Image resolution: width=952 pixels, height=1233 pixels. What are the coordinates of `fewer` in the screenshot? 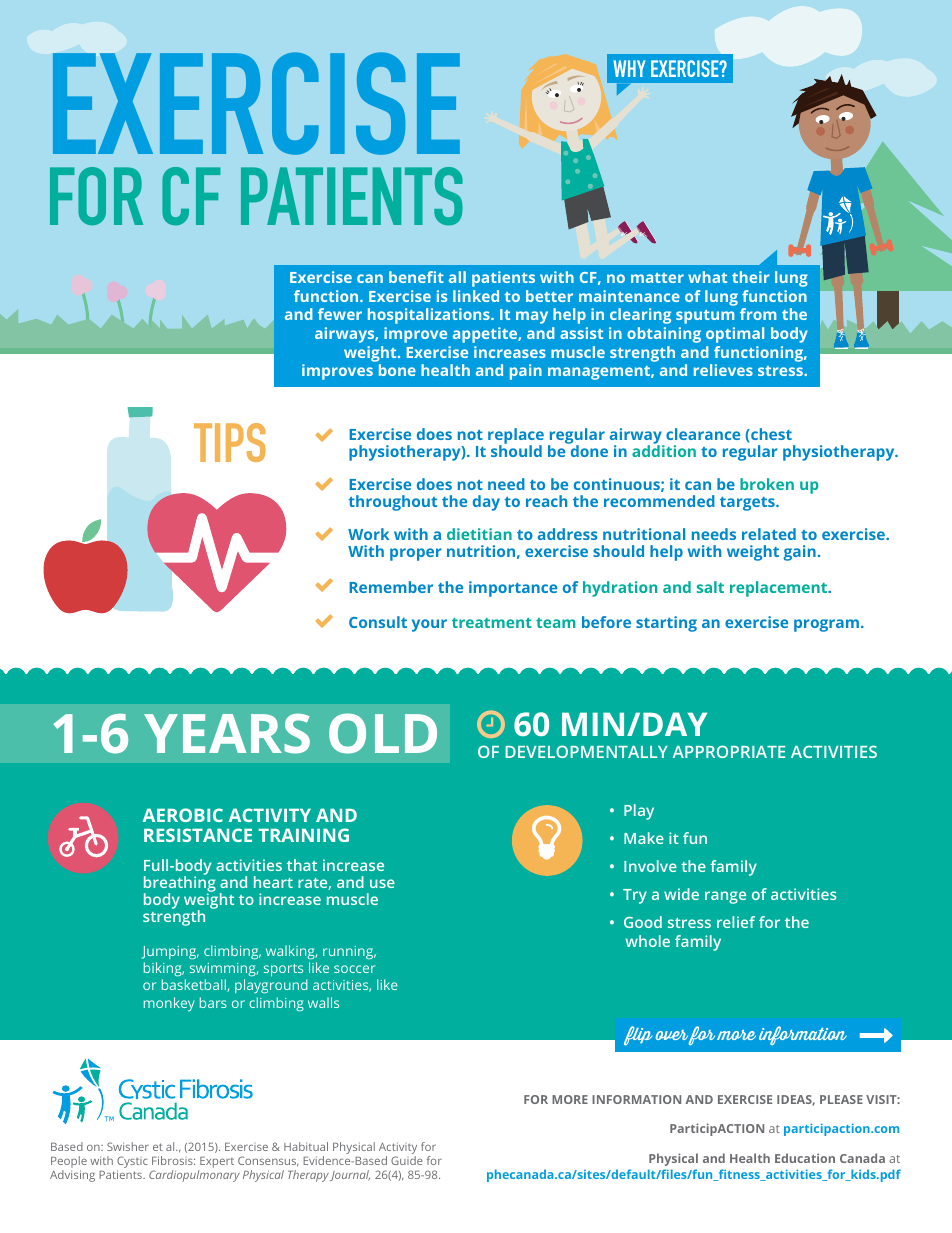 It's located at (340, 314).
